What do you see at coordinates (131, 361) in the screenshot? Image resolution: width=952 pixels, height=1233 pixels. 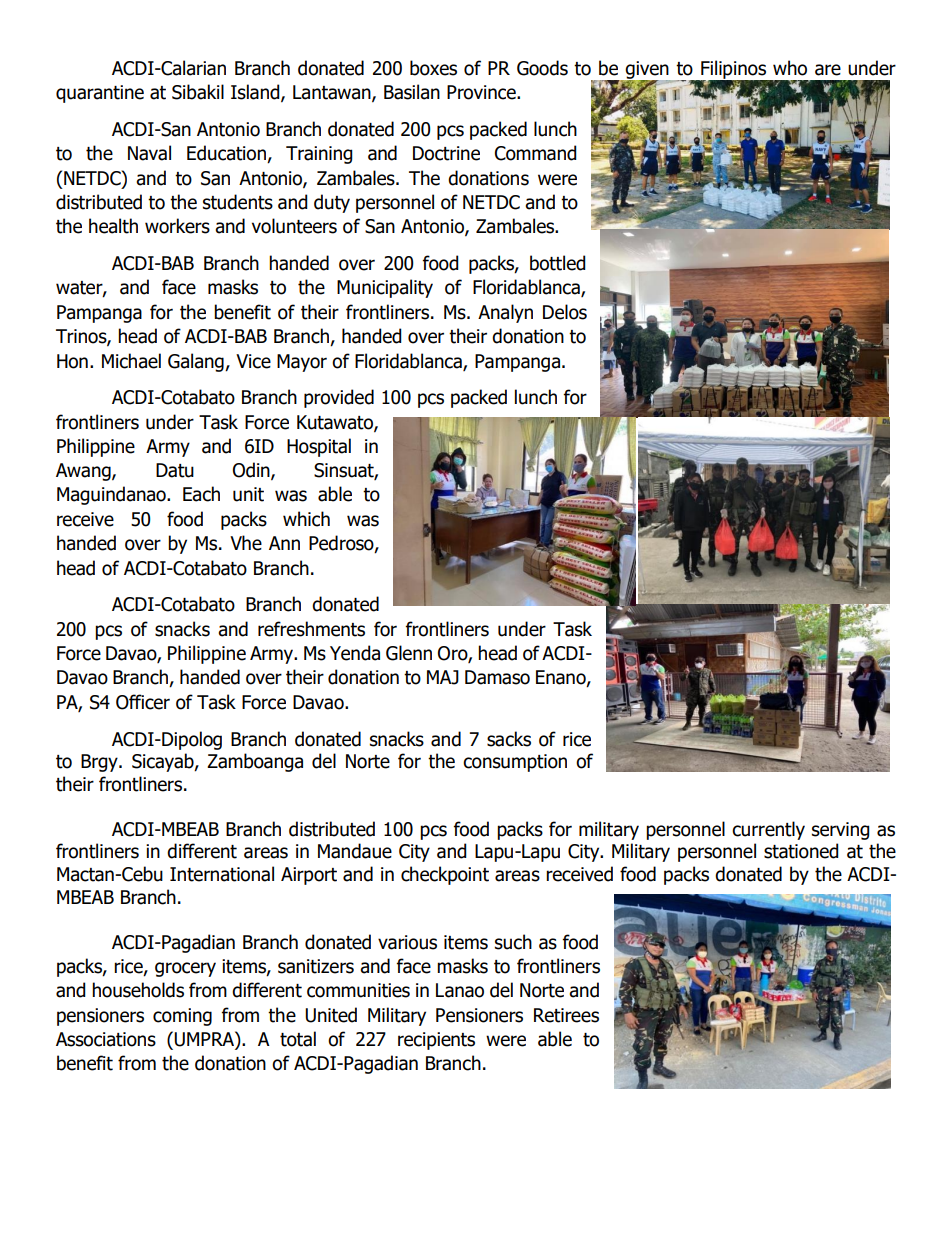 I see `Michael` at bounding box center [131, 361].
